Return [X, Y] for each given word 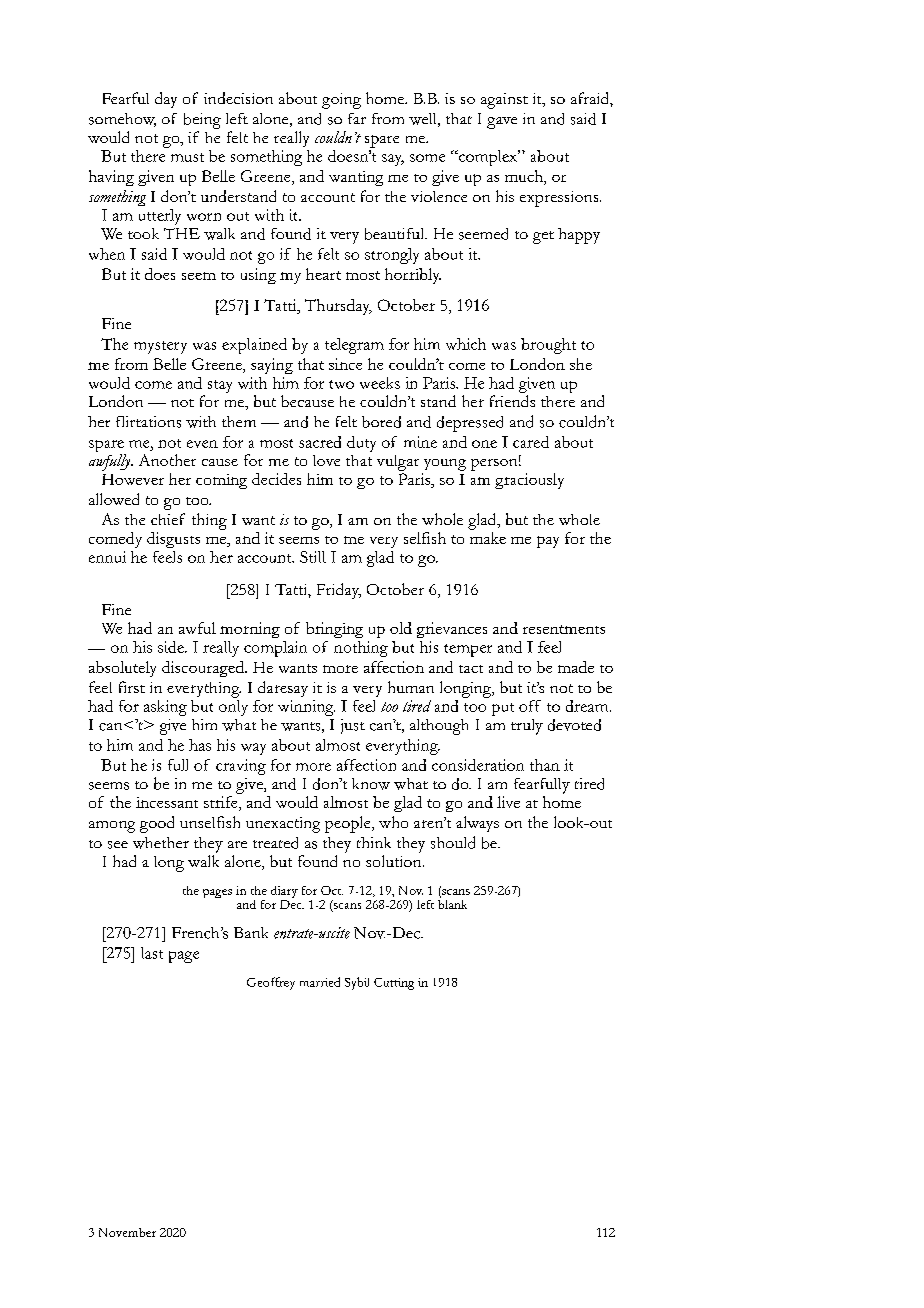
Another [167, 460]
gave [502, 123]
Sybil [357, 983]
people [349, 824]
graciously [529, 481]
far [357, 118]
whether [161, 843]
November [127, 1232]
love [326, 460]
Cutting [394, 984]
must [187, 157]
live [508, 802]
